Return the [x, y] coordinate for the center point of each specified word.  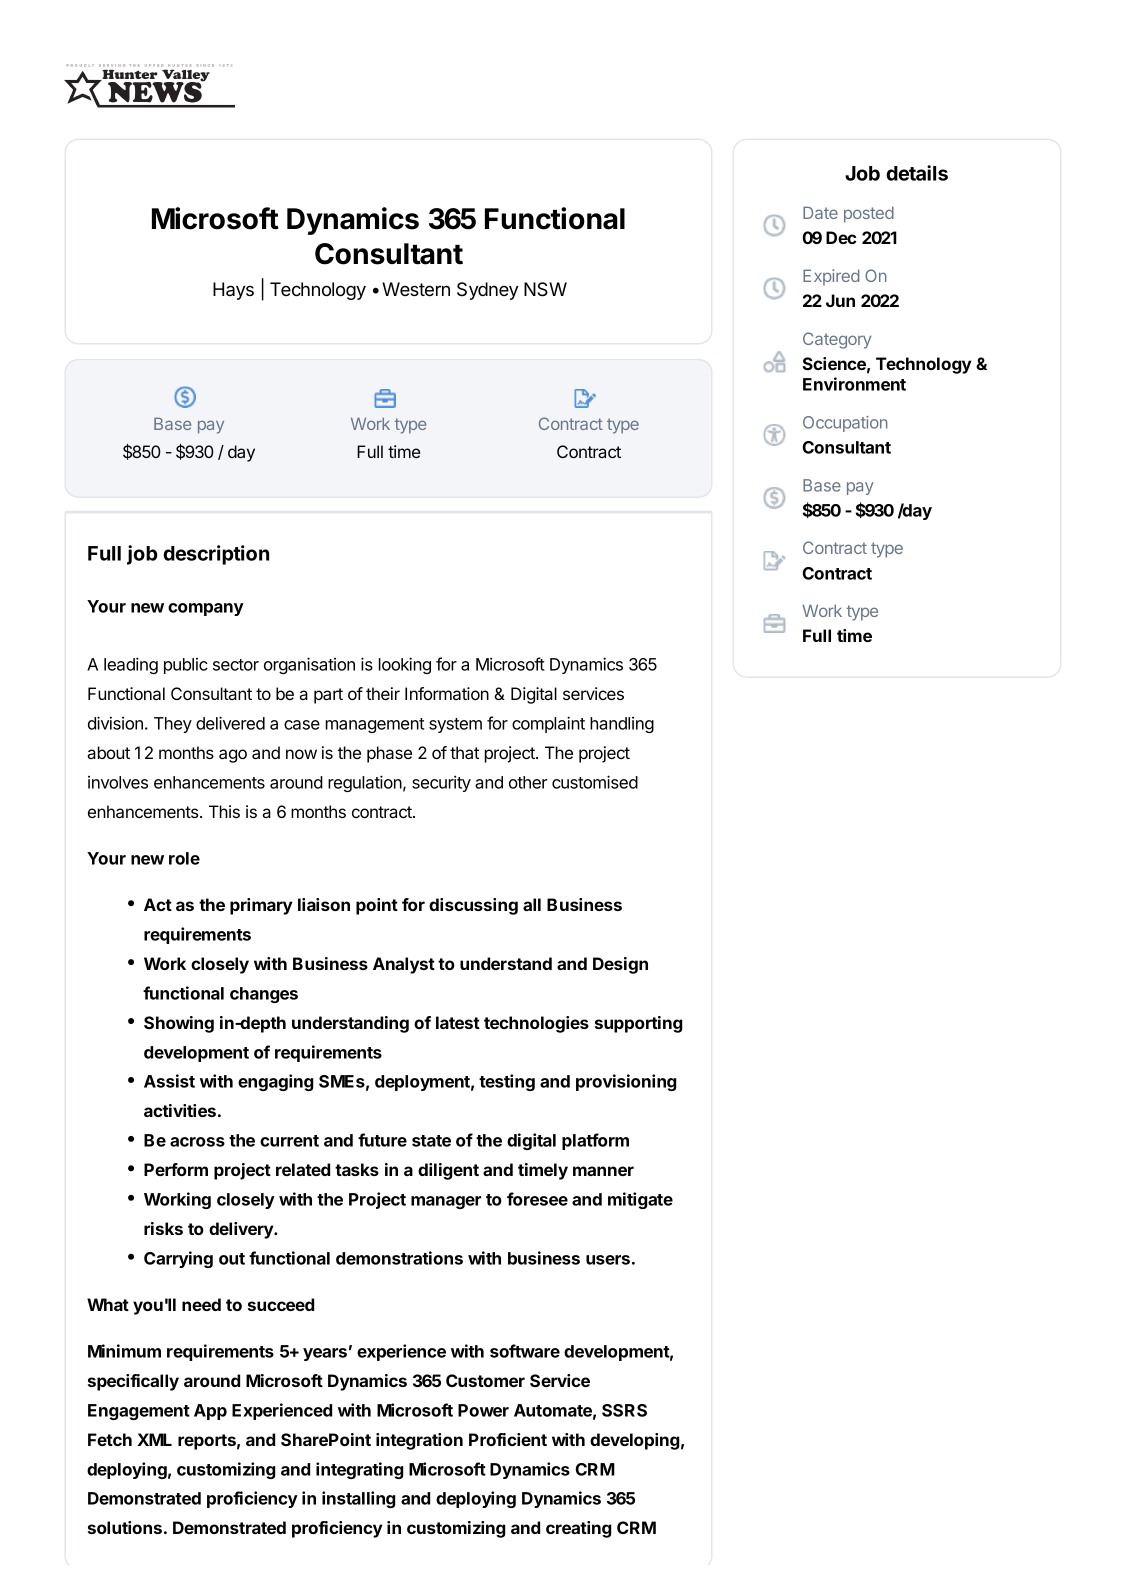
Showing [179, 1024]
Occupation [845, 424]
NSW [545, 289]
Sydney [487, 291]
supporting [639, 1024]
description [216, 555]
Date [820, 212]
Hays [233, 291]
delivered [230, 723]
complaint [548, 724]
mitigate [640, 1200]
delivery [242, 1230]
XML [154, 1439]
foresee [537, 1199]
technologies [536, 1024]
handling [622, 725]
